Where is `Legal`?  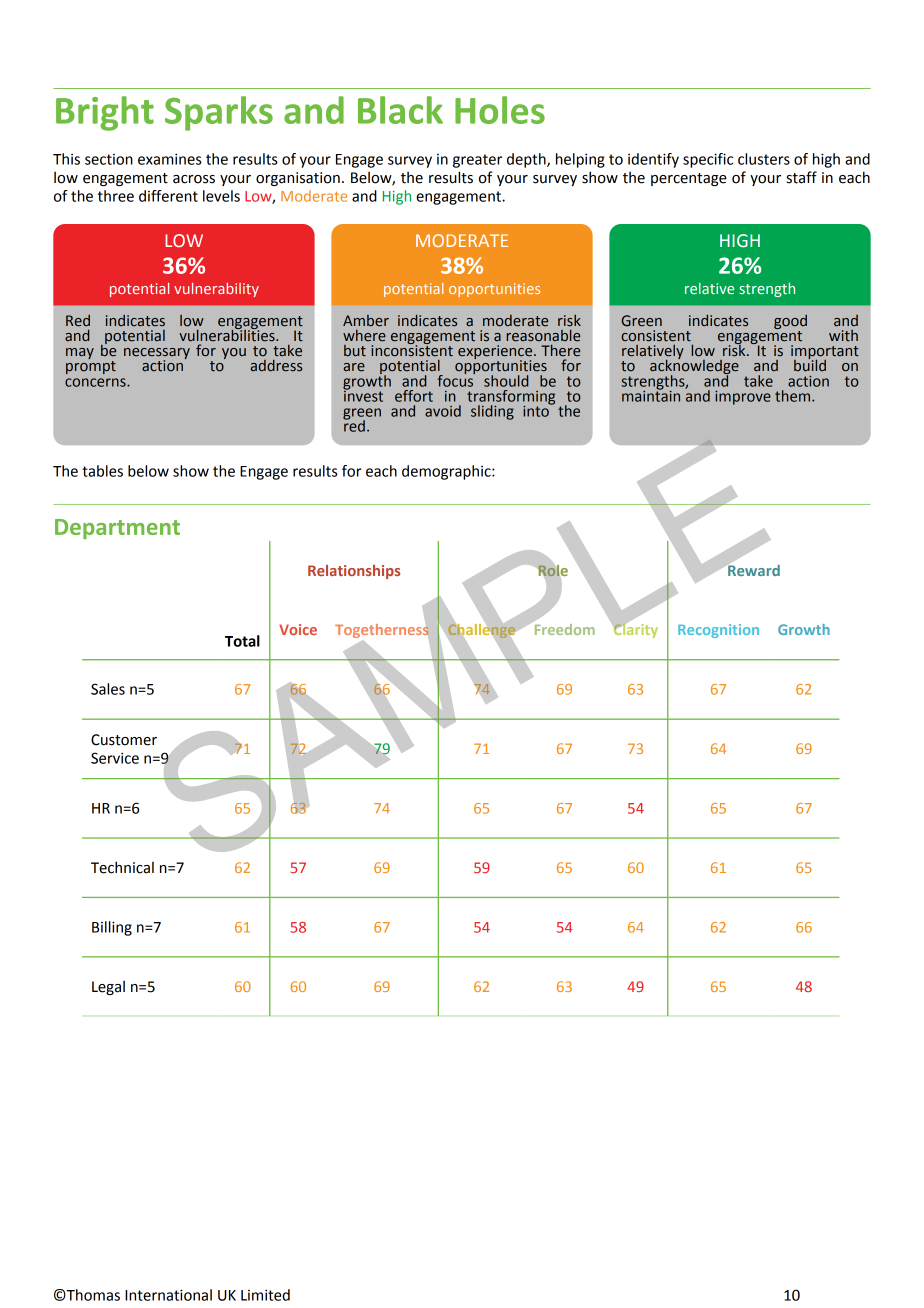 Legal is located at coordinates (108, 987).
